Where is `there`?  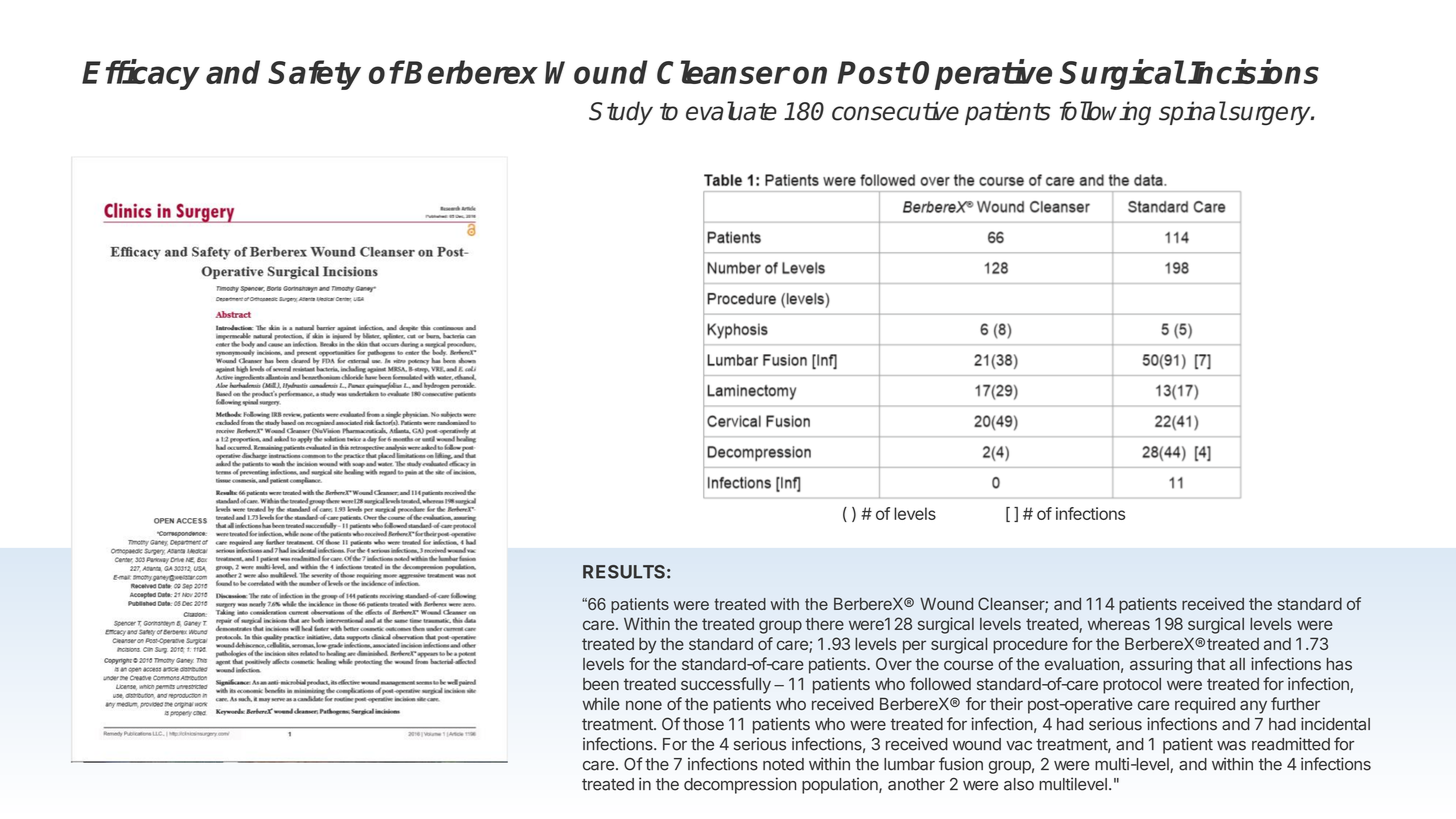
there is located at coordinates (824, 624).
